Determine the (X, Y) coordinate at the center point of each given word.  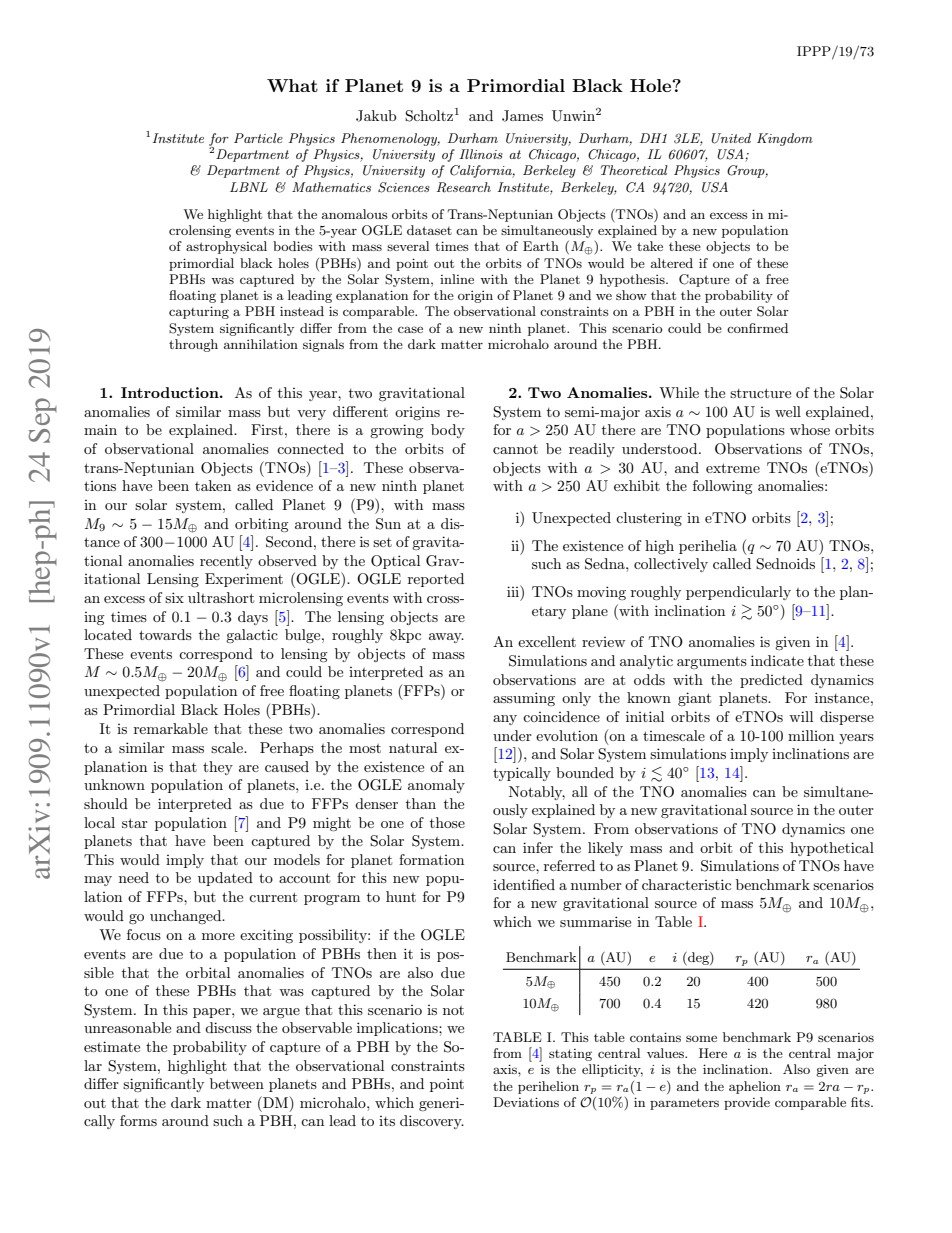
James (522, 116)
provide (747, 1103)
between (237, 1083)
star (135, 823)
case (410, 329)
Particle (258, 138)
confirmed (757, 328)
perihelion (548, 1087)
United (731, 138)
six (174, 597)
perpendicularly (738, 593)
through (193, 345)
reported (436, 580)
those (447, 822)
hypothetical (832, 849)
